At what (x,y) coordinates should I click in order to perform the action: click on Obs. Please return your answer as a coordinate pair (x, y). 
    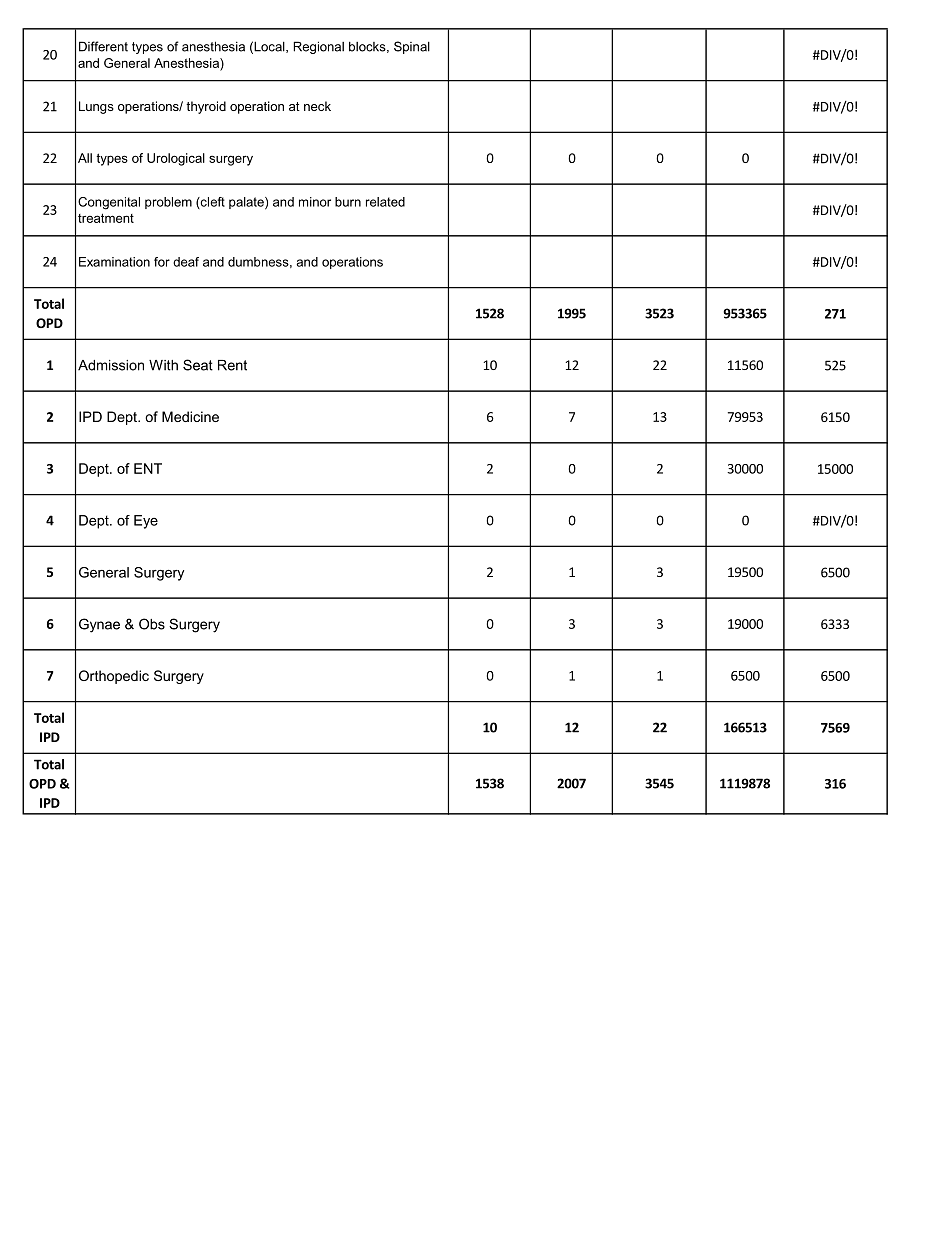
    Looking at the image, I should click on (152, 624).
